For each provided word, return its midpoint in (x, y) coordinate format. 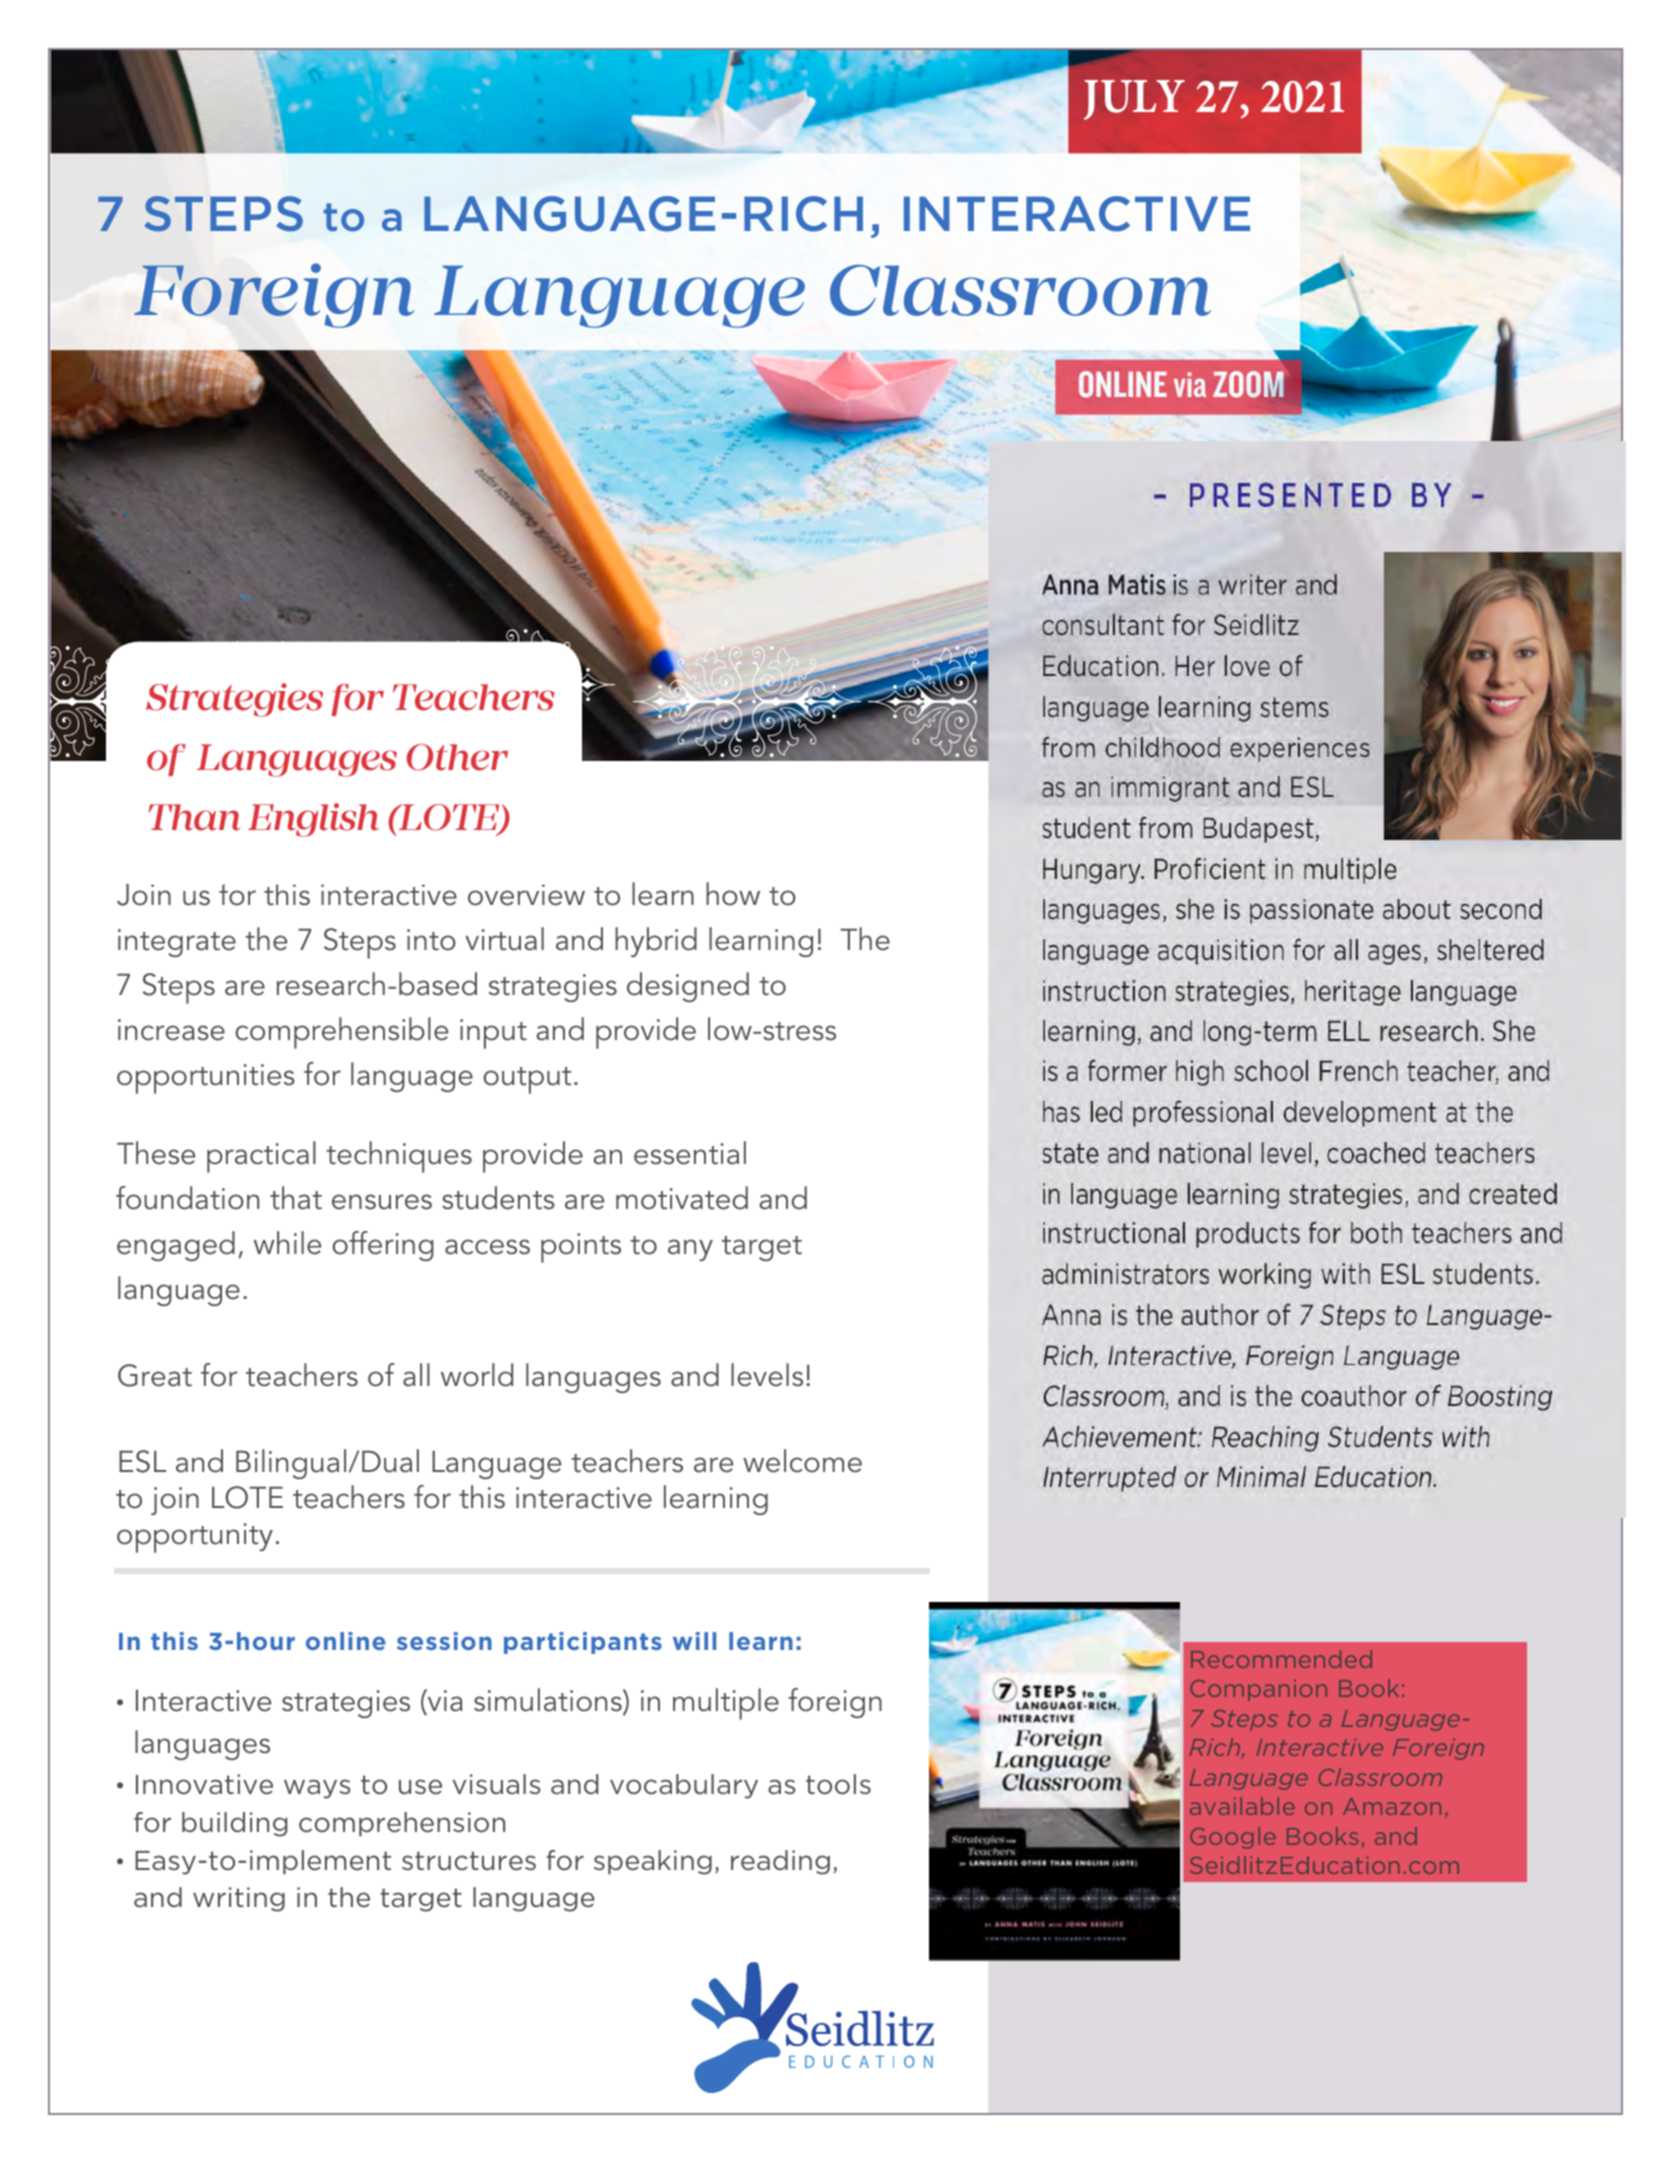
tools (838, 1784)
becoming (1156, 806)
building (235, 1824)
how (733, 894)
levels (767, 1375)
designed (688, 987)
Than (194, 817)
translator (1227, 767)
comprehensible (341, 1033)
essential (690, 1153)
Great (155, 1375)
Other (457, 757)
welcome (802, 1461)
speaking (653, 1862)
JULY (1134, 100)
